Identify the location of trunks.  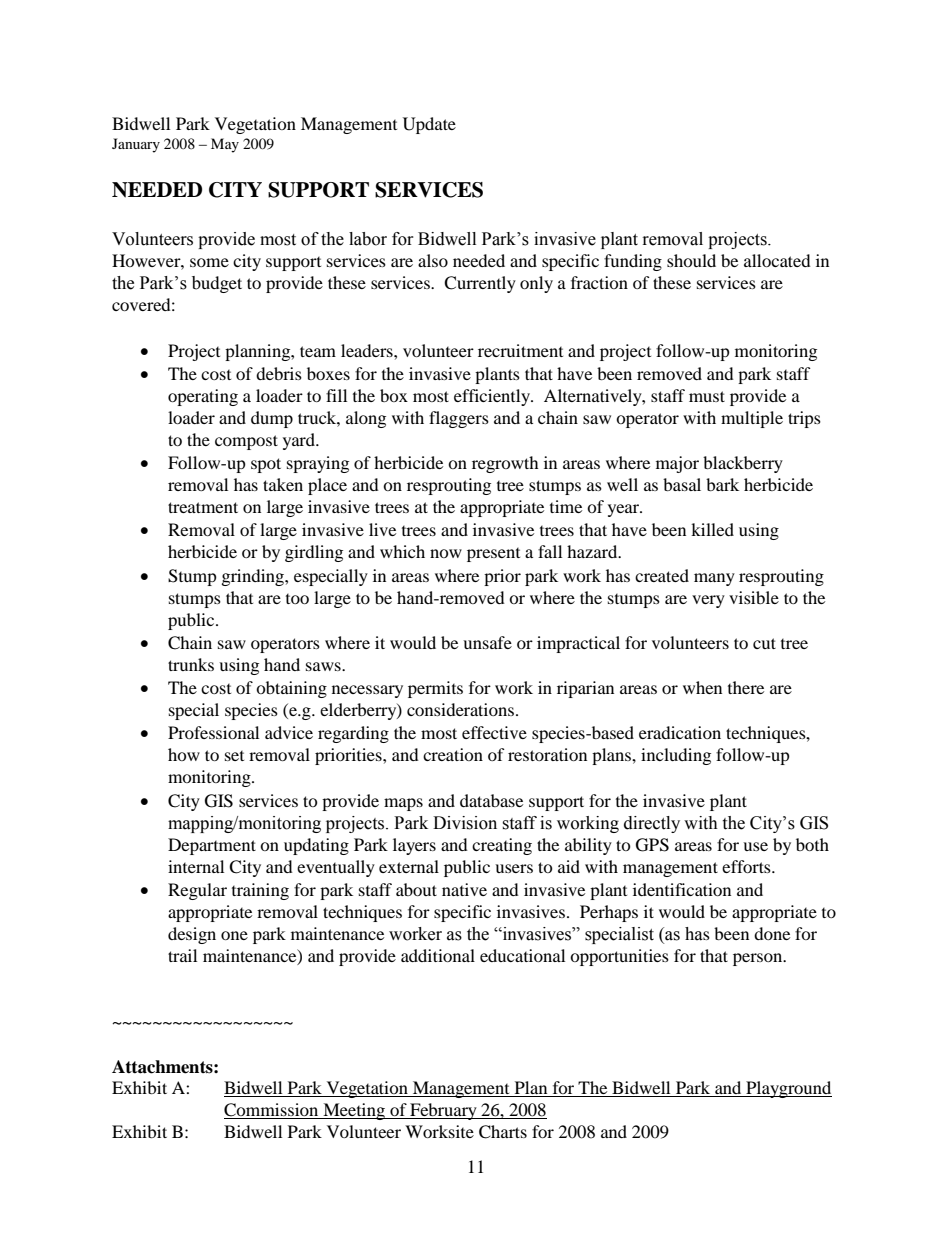
(191, 664).
